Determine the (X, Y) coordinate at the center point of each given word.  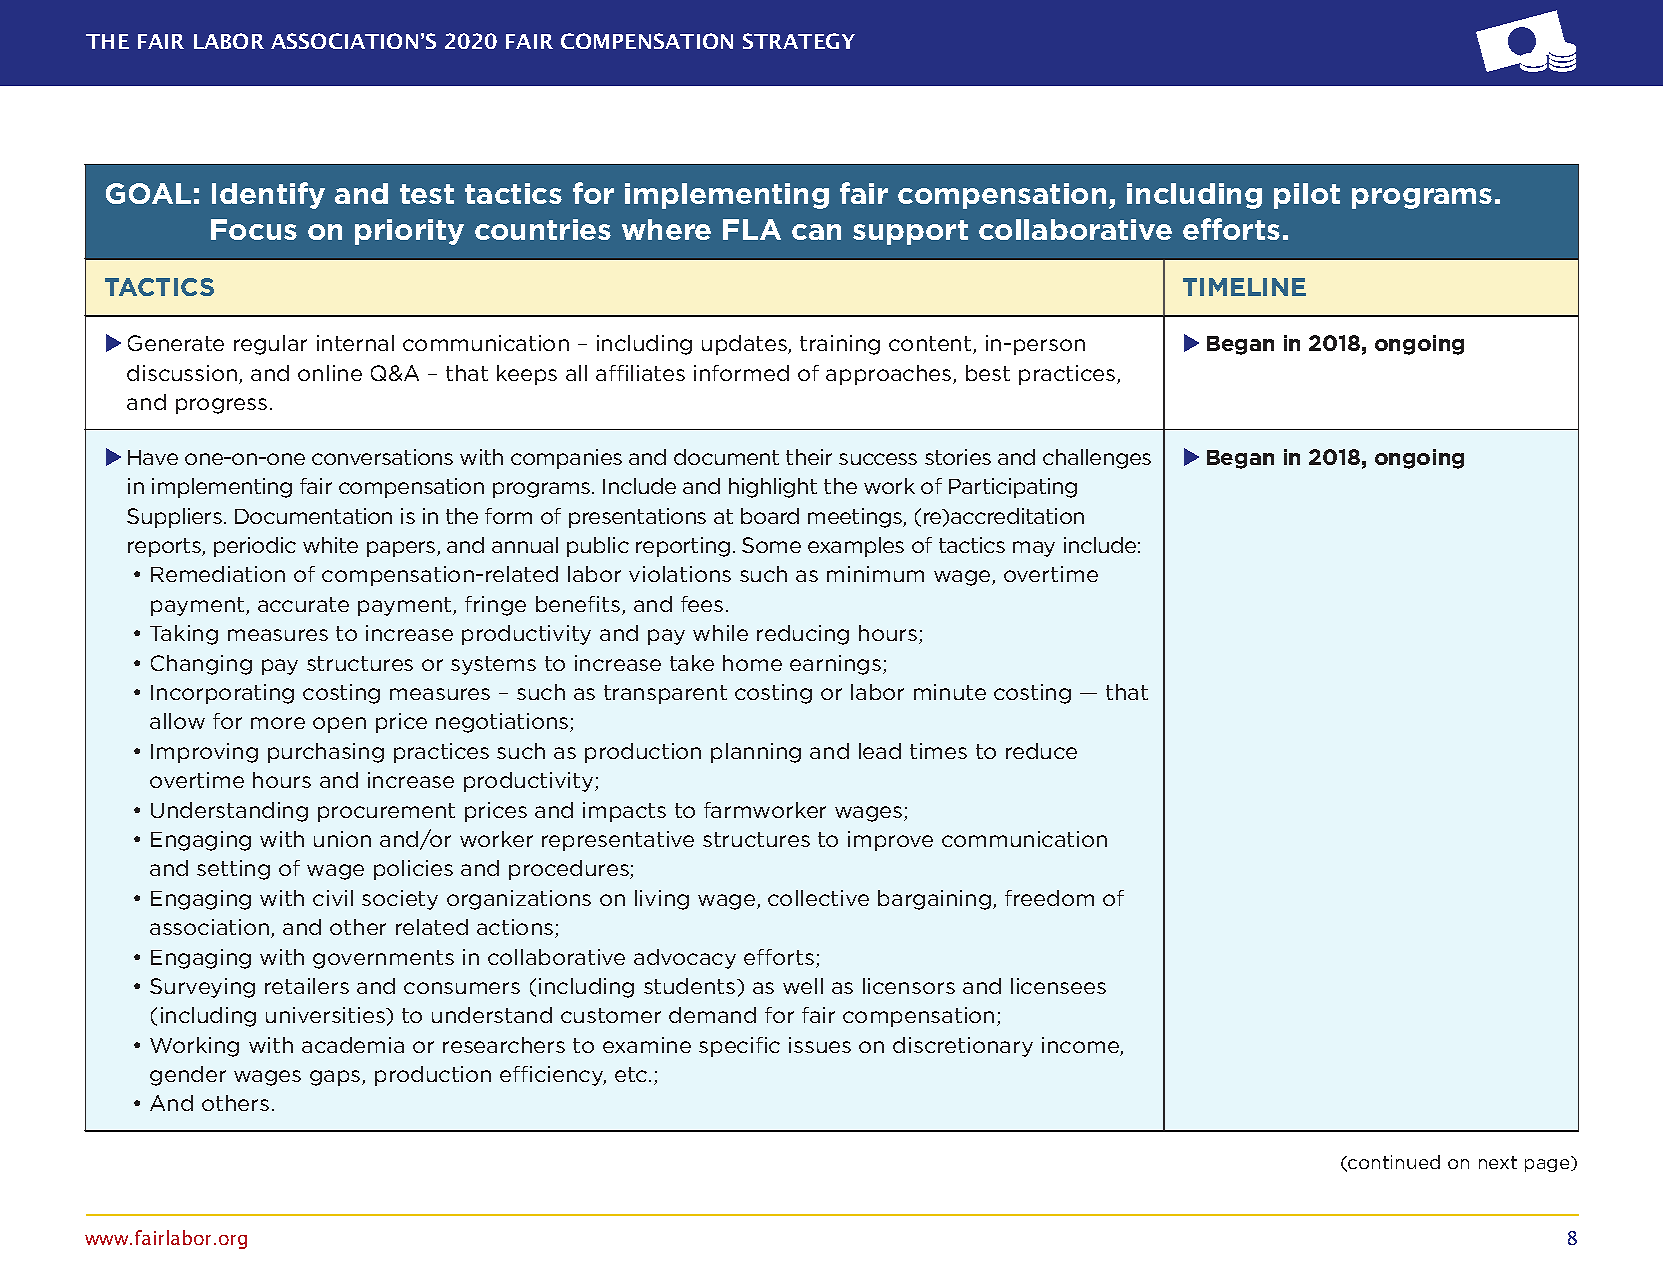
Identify (268, 195)
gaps (336, 1078)
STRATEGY (799, 41)
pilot (1307, 196)
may (1034, 549)
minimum (875, 574)
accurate (303, 604)
